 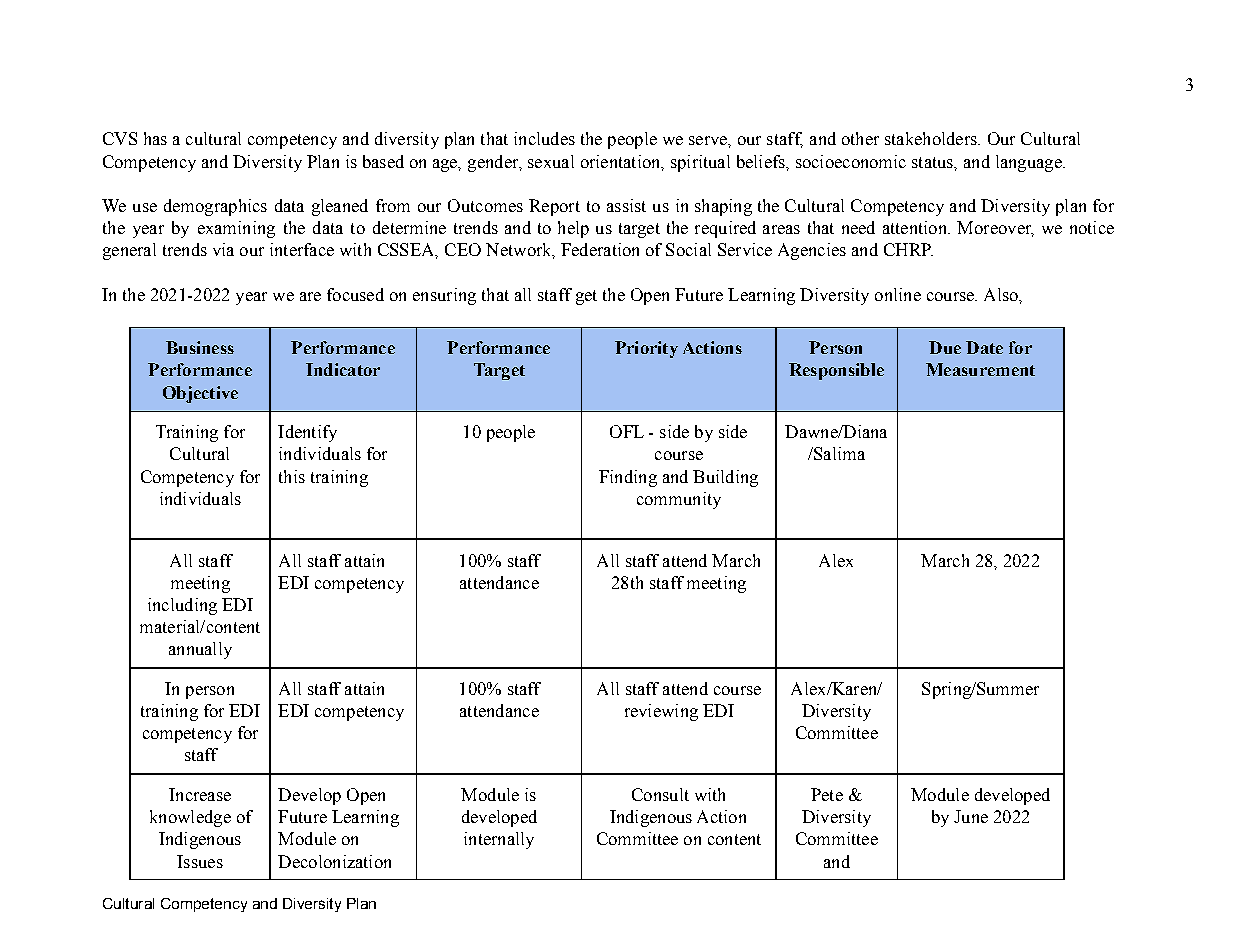 What do you see at coordinates (292, 476) in the page?
I see `this` at bounding box center [292, 476].
